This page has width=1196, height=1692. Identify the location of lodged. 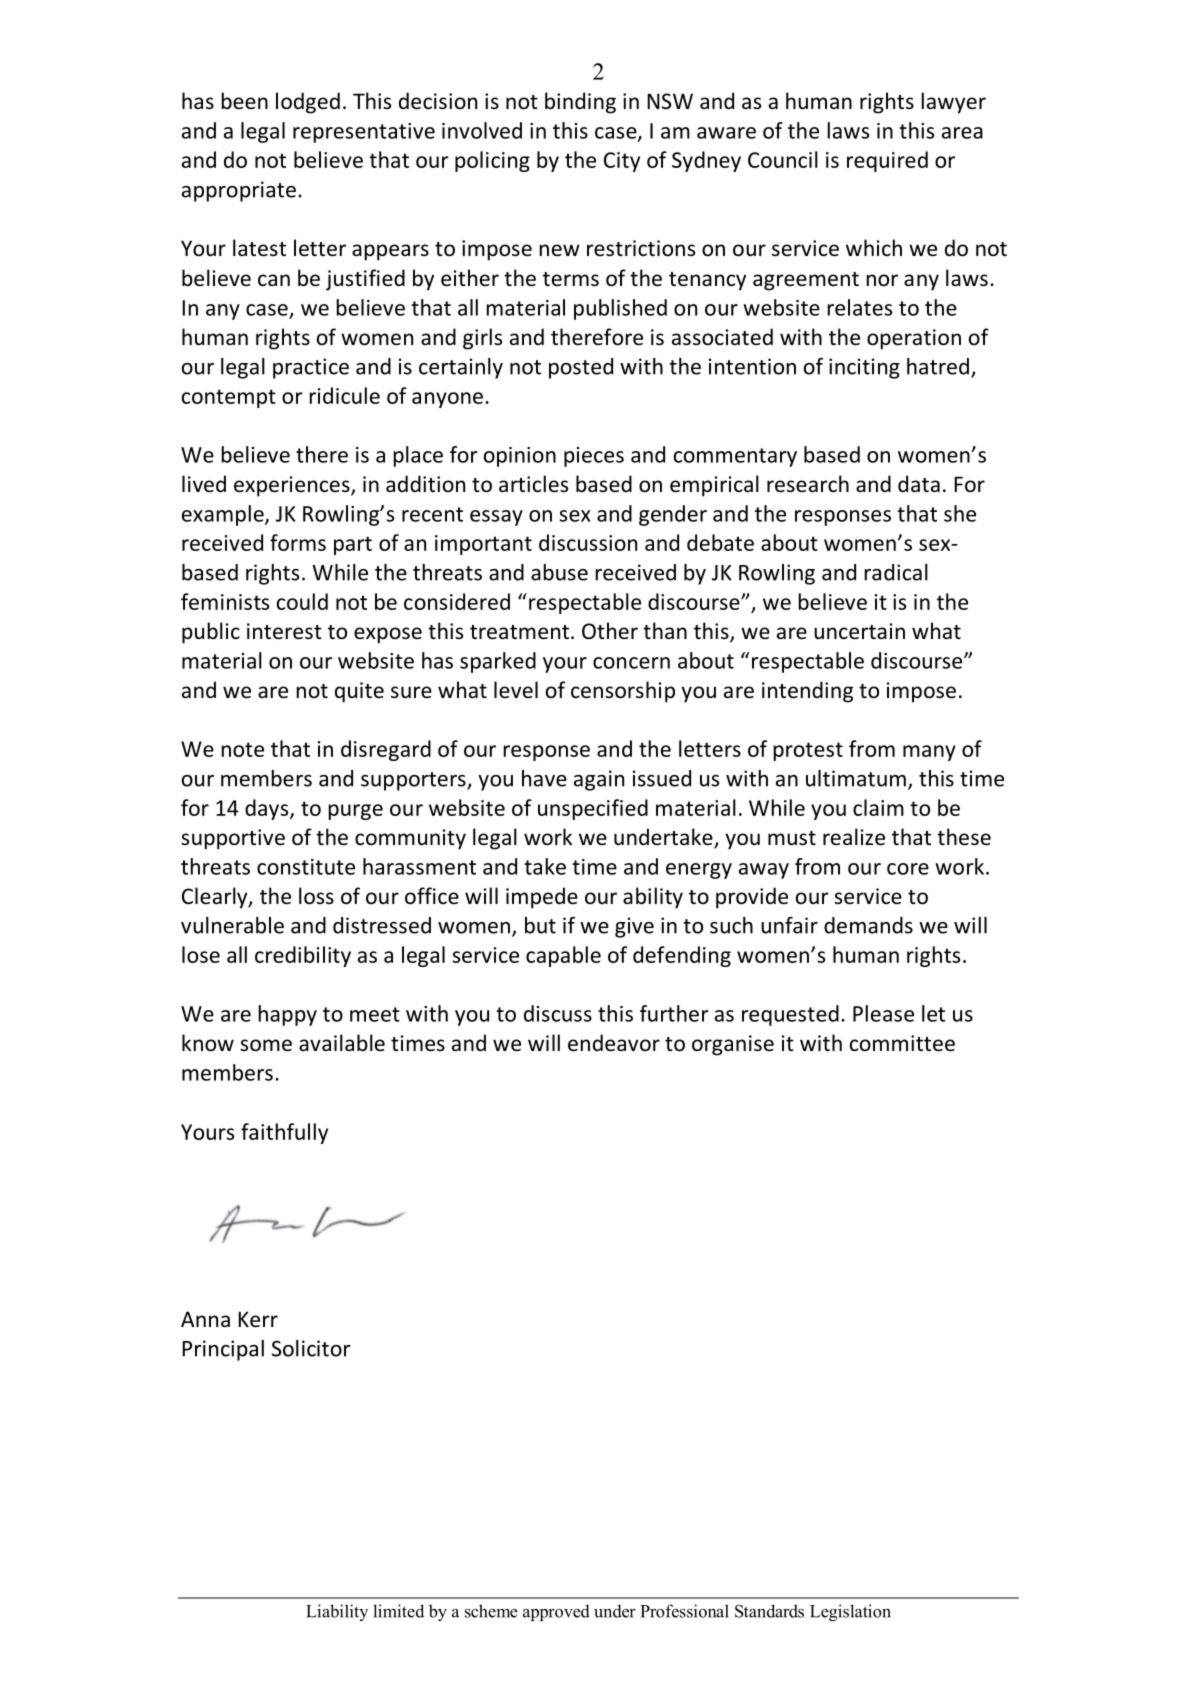
(308, 103).
